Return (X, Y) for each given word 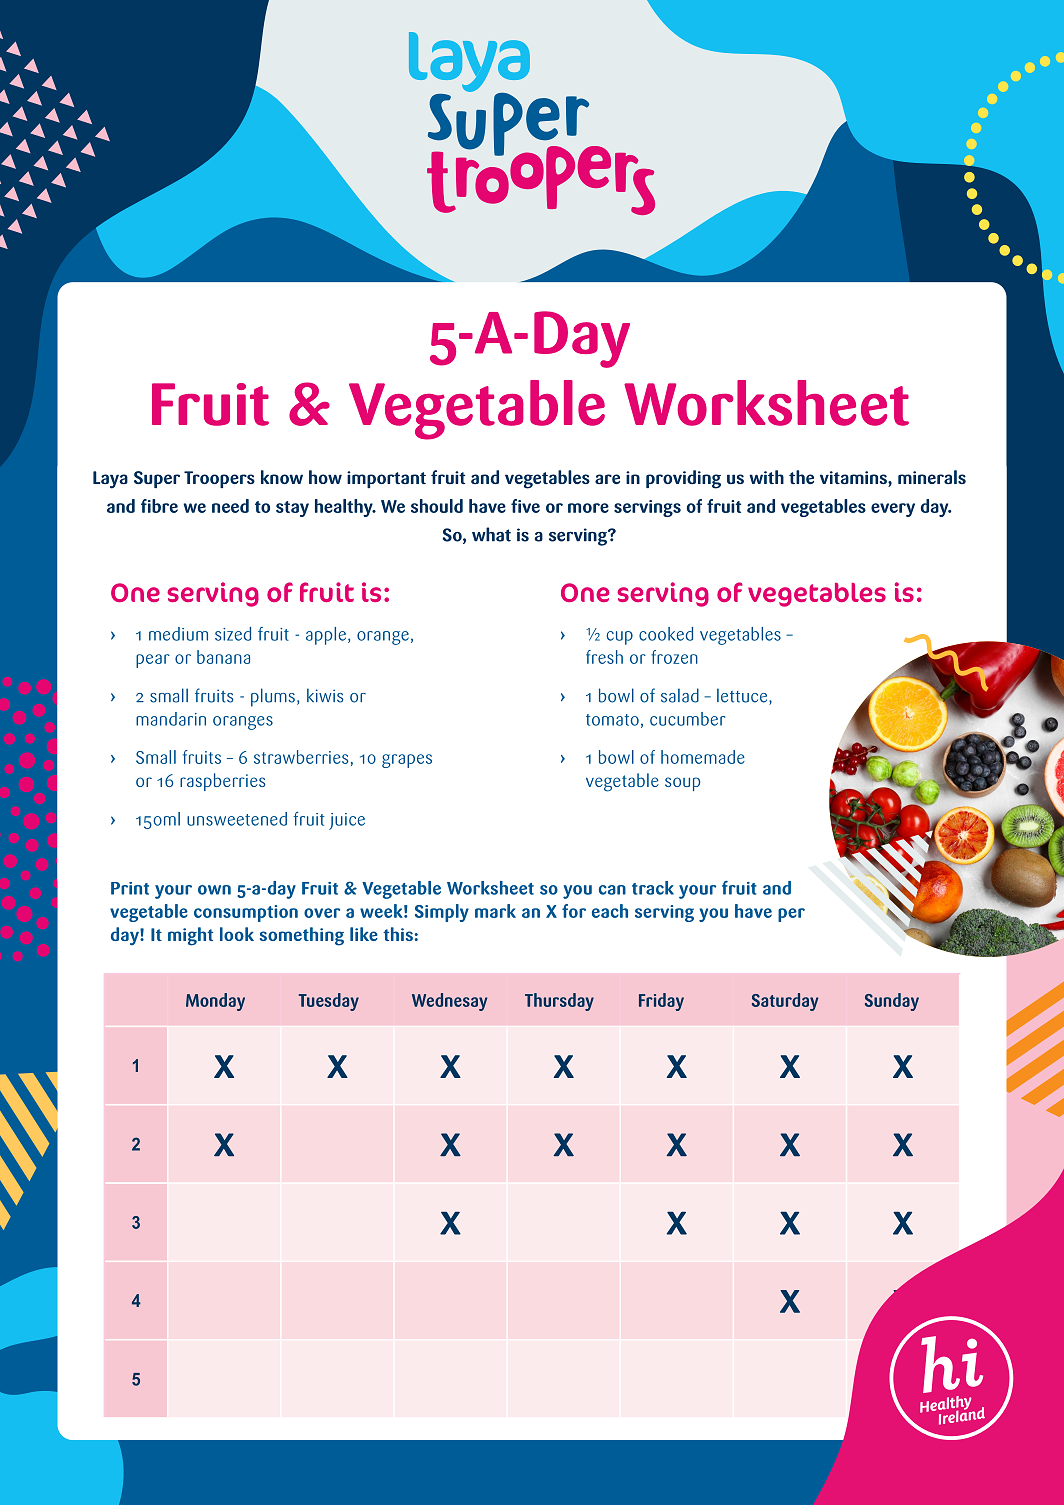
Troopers (219, 479)
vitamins (854, 479)
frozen (674, 657)
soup (683, 784)
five (525, 506)
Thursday (559, 1002)
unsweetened (237, 819)
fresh (604, 657)
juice (347, 821)
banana (223, 657)
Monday (215, 1002)
